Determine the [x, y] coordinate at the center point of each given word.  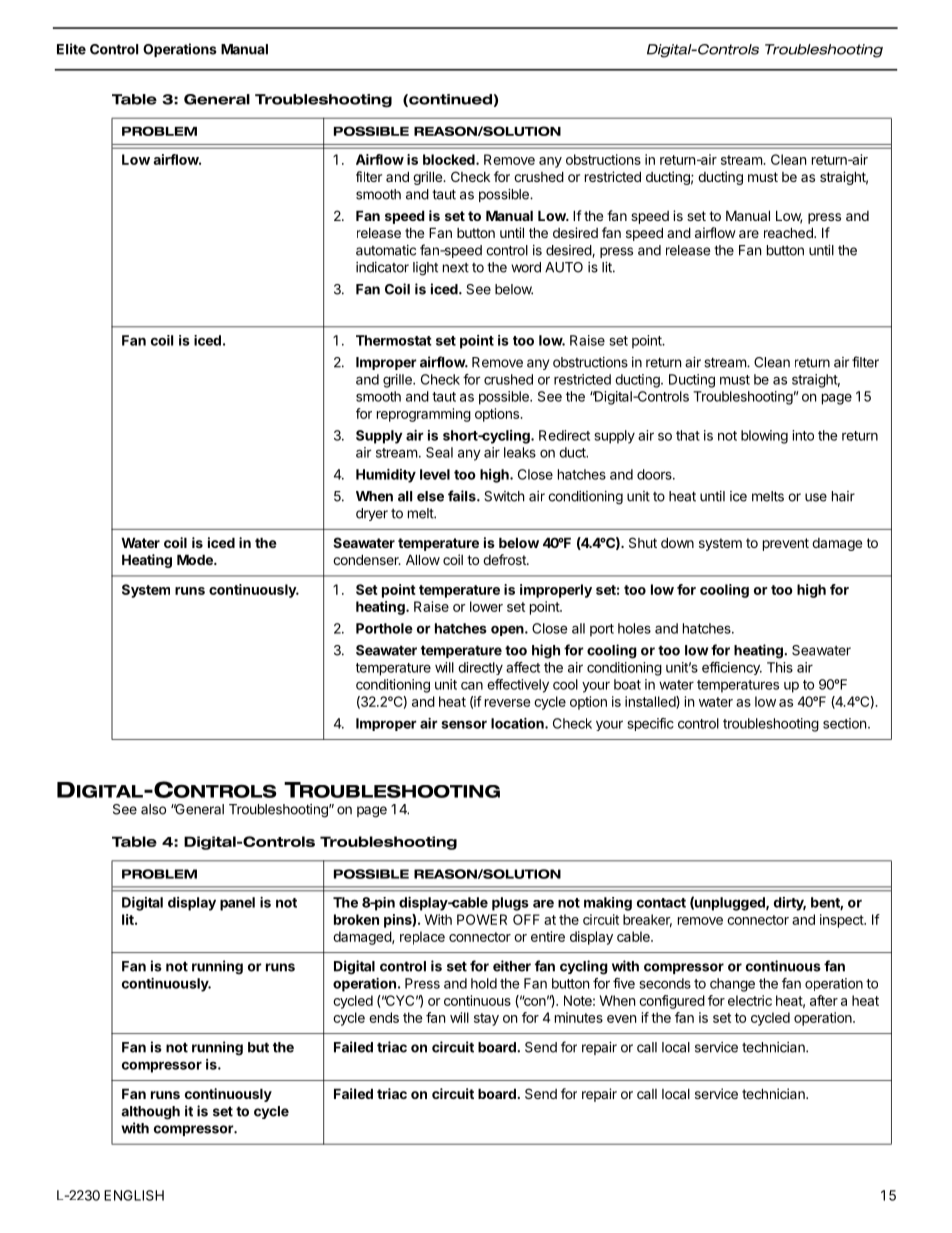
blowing [764, 437]
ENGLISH [134, 1195]
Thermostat [394, 340]
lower [486, 606]
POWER [482, 919]
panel [237, 904]
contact [661, 903]
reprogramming [424, 415]
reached [789, 232]
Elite [71, 49]
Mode [196, 559]
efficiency [732, 668]
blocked [450, 159]
